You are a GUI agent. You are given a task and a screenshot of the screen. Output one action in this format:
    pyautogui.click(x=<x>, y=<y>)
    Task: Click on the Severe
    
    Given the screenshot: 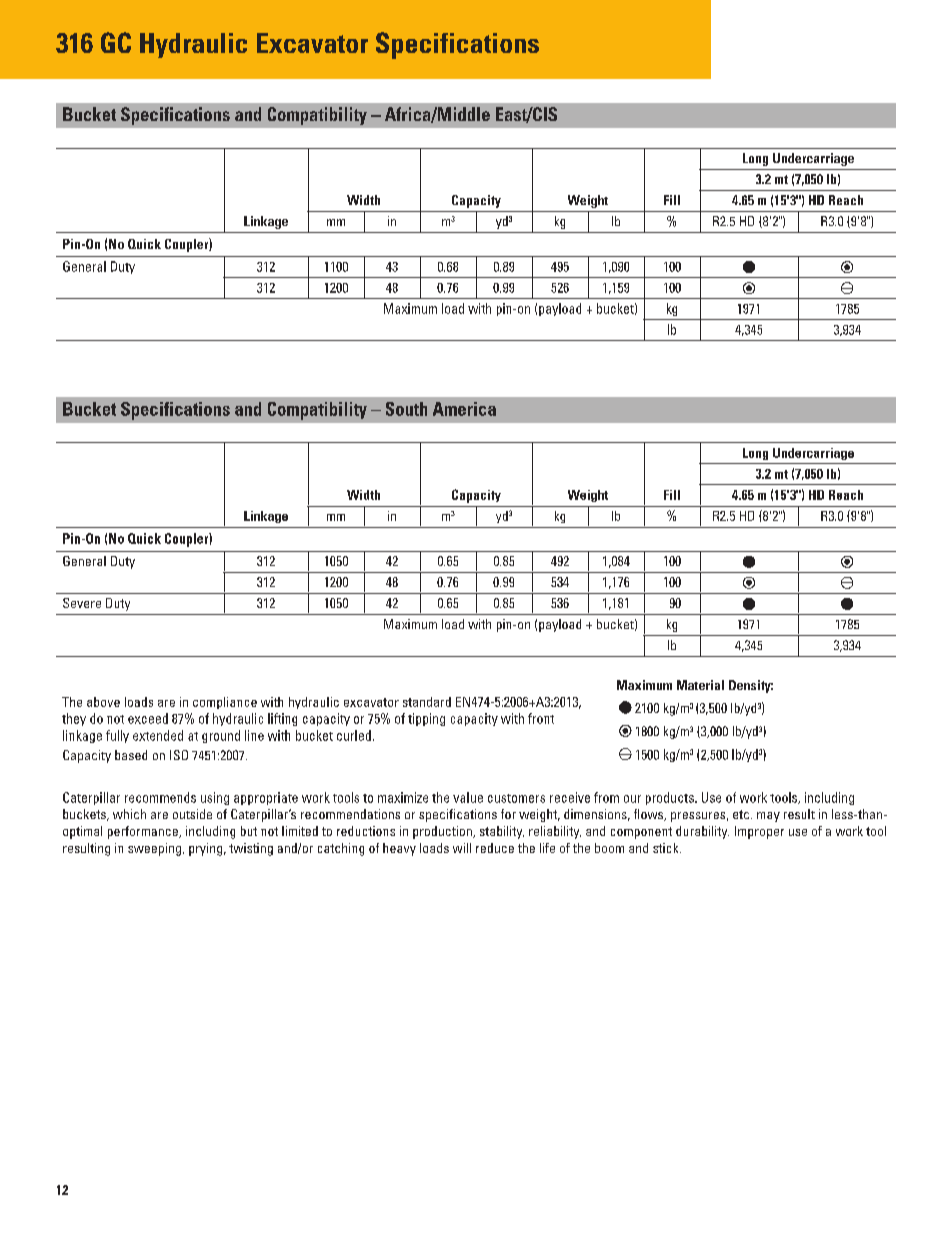 What is the action you would take?
    pyautogui.click(x=82, y=603)
